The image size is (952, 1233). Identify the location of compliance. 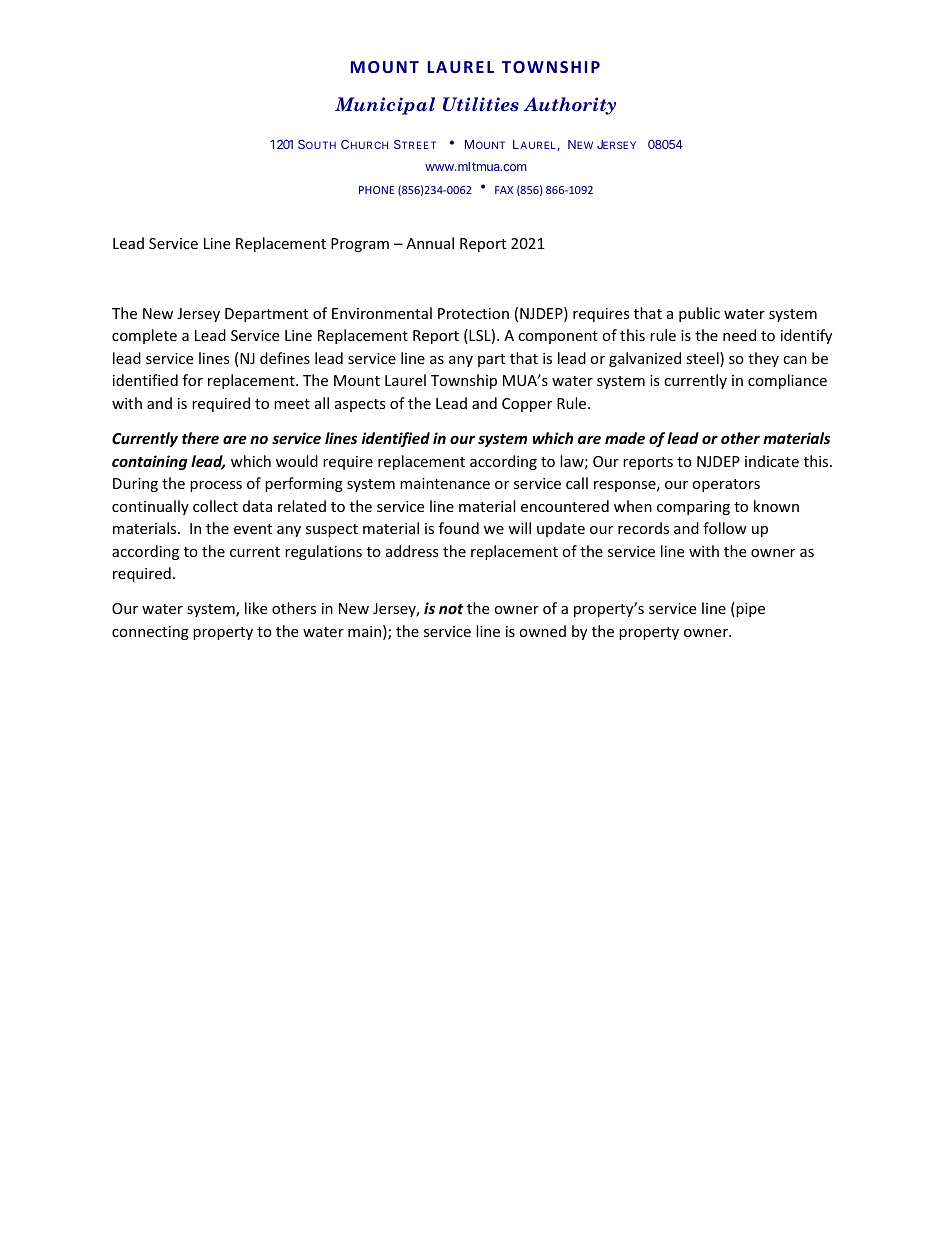
(787, 381).
